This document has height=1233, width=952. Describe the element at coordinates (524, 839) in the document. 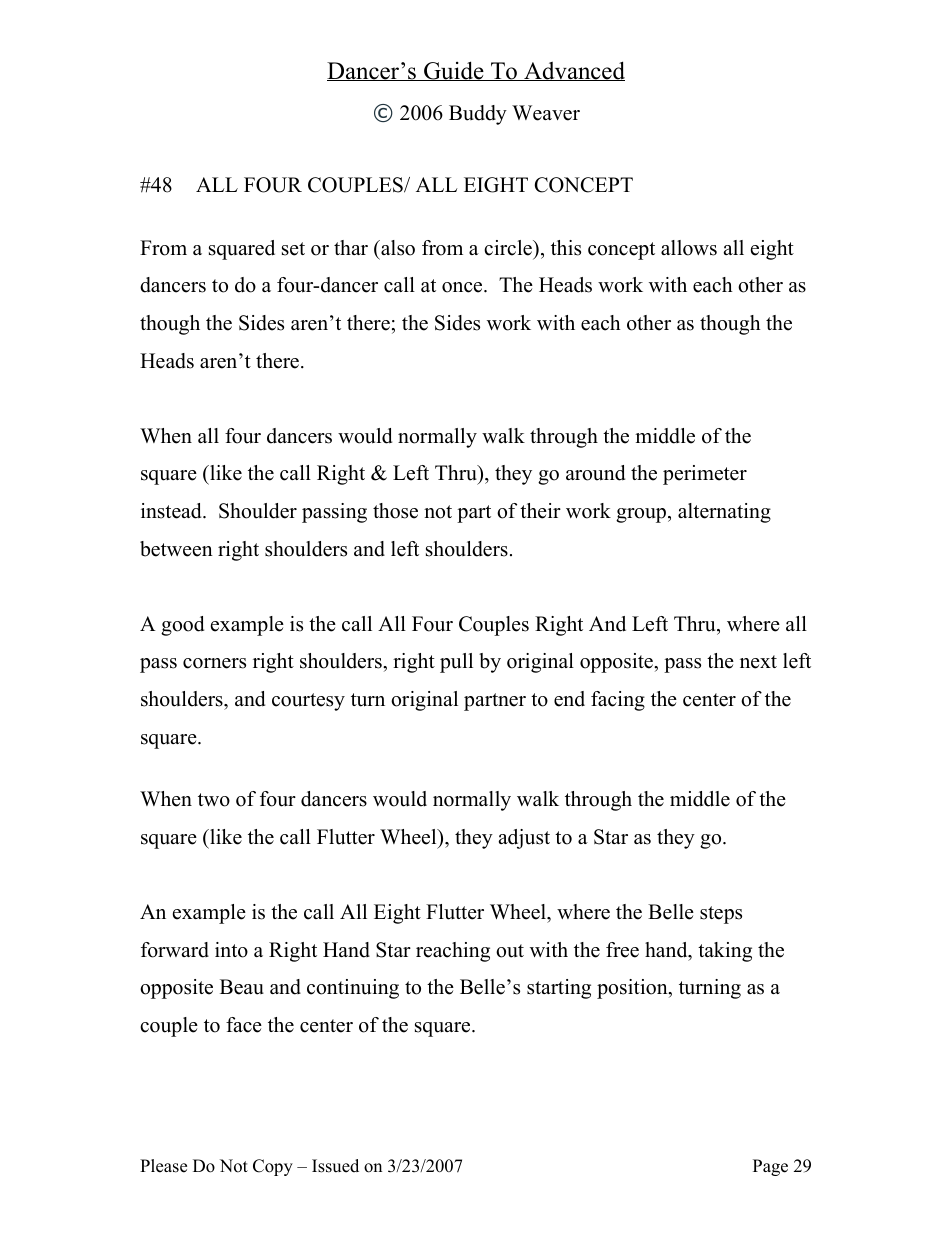

I see `adjust` at that location.
